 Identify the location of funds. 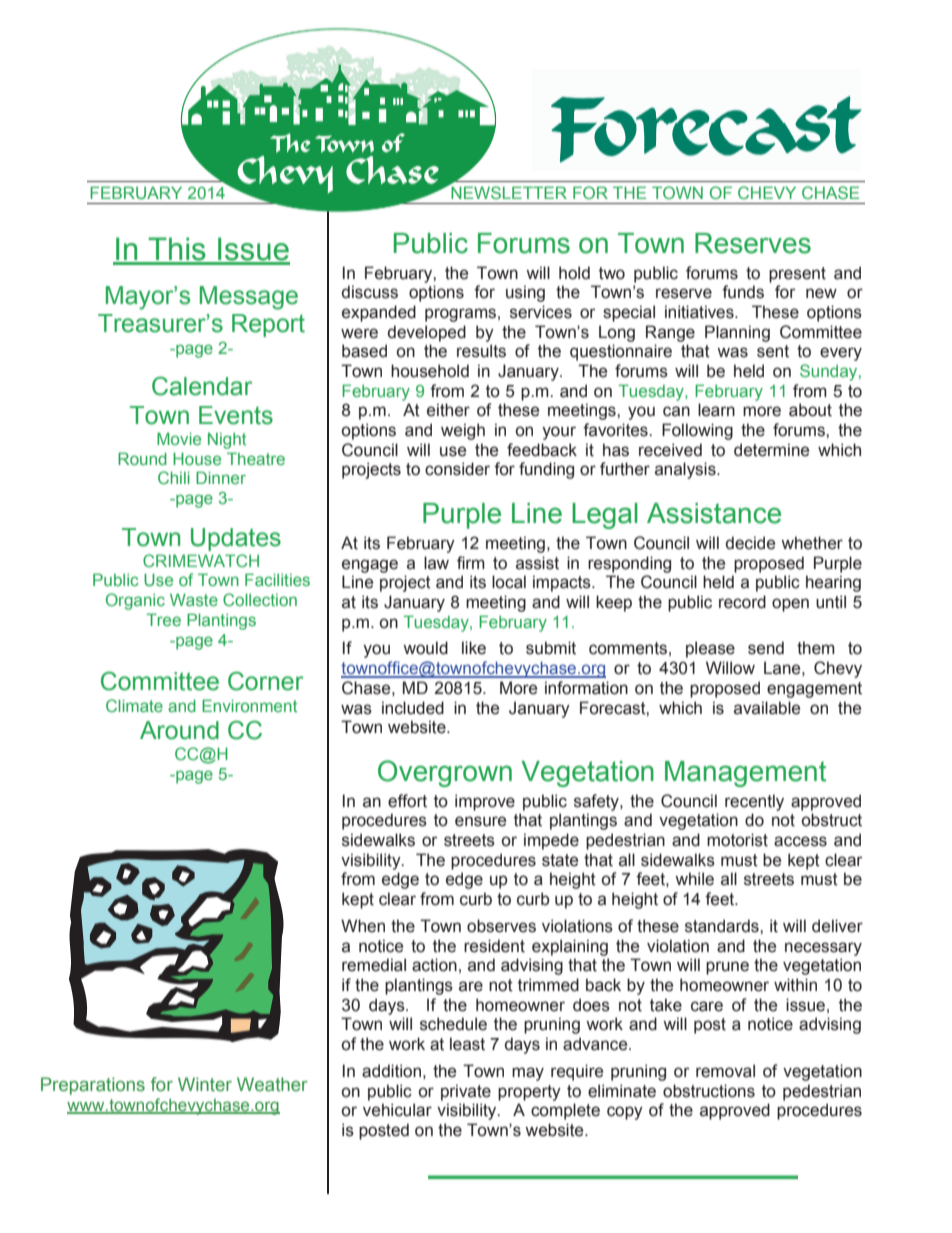
(743, 292).
